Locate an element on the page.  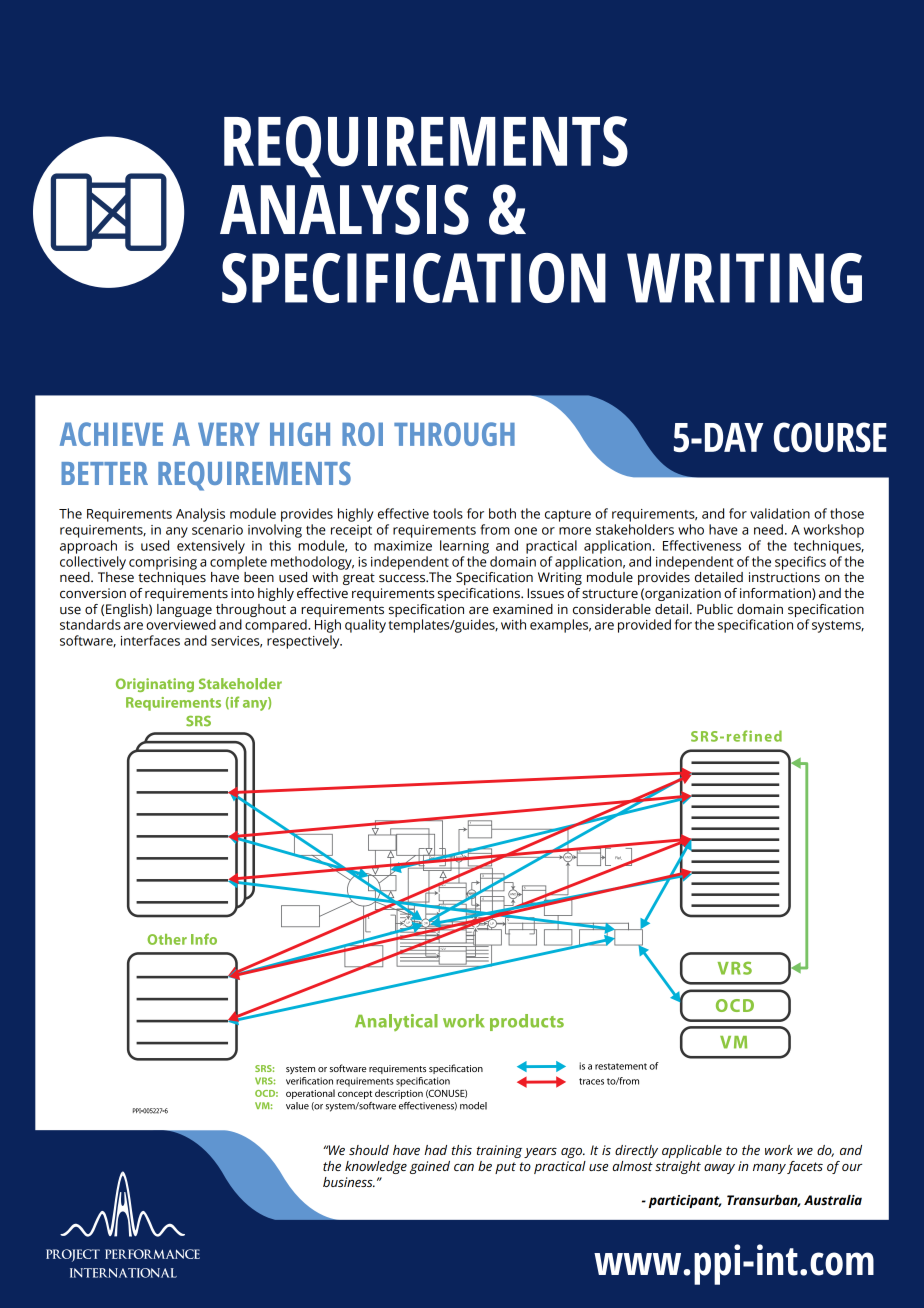
VERY is located at coordinates (229, 434).
